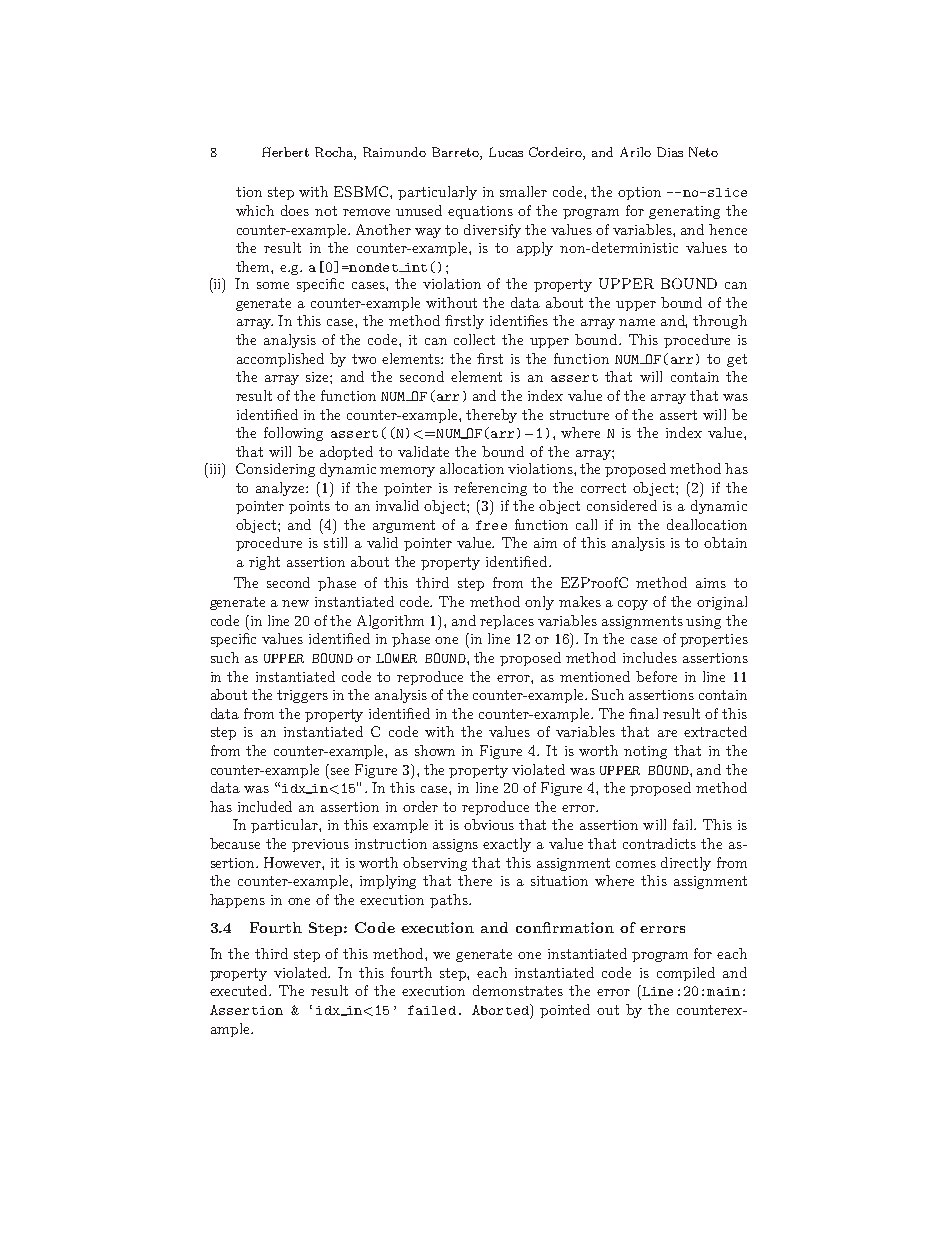  Describe the element at coordinates (240, 990) in the screenshot. I see `executed` at that location.
